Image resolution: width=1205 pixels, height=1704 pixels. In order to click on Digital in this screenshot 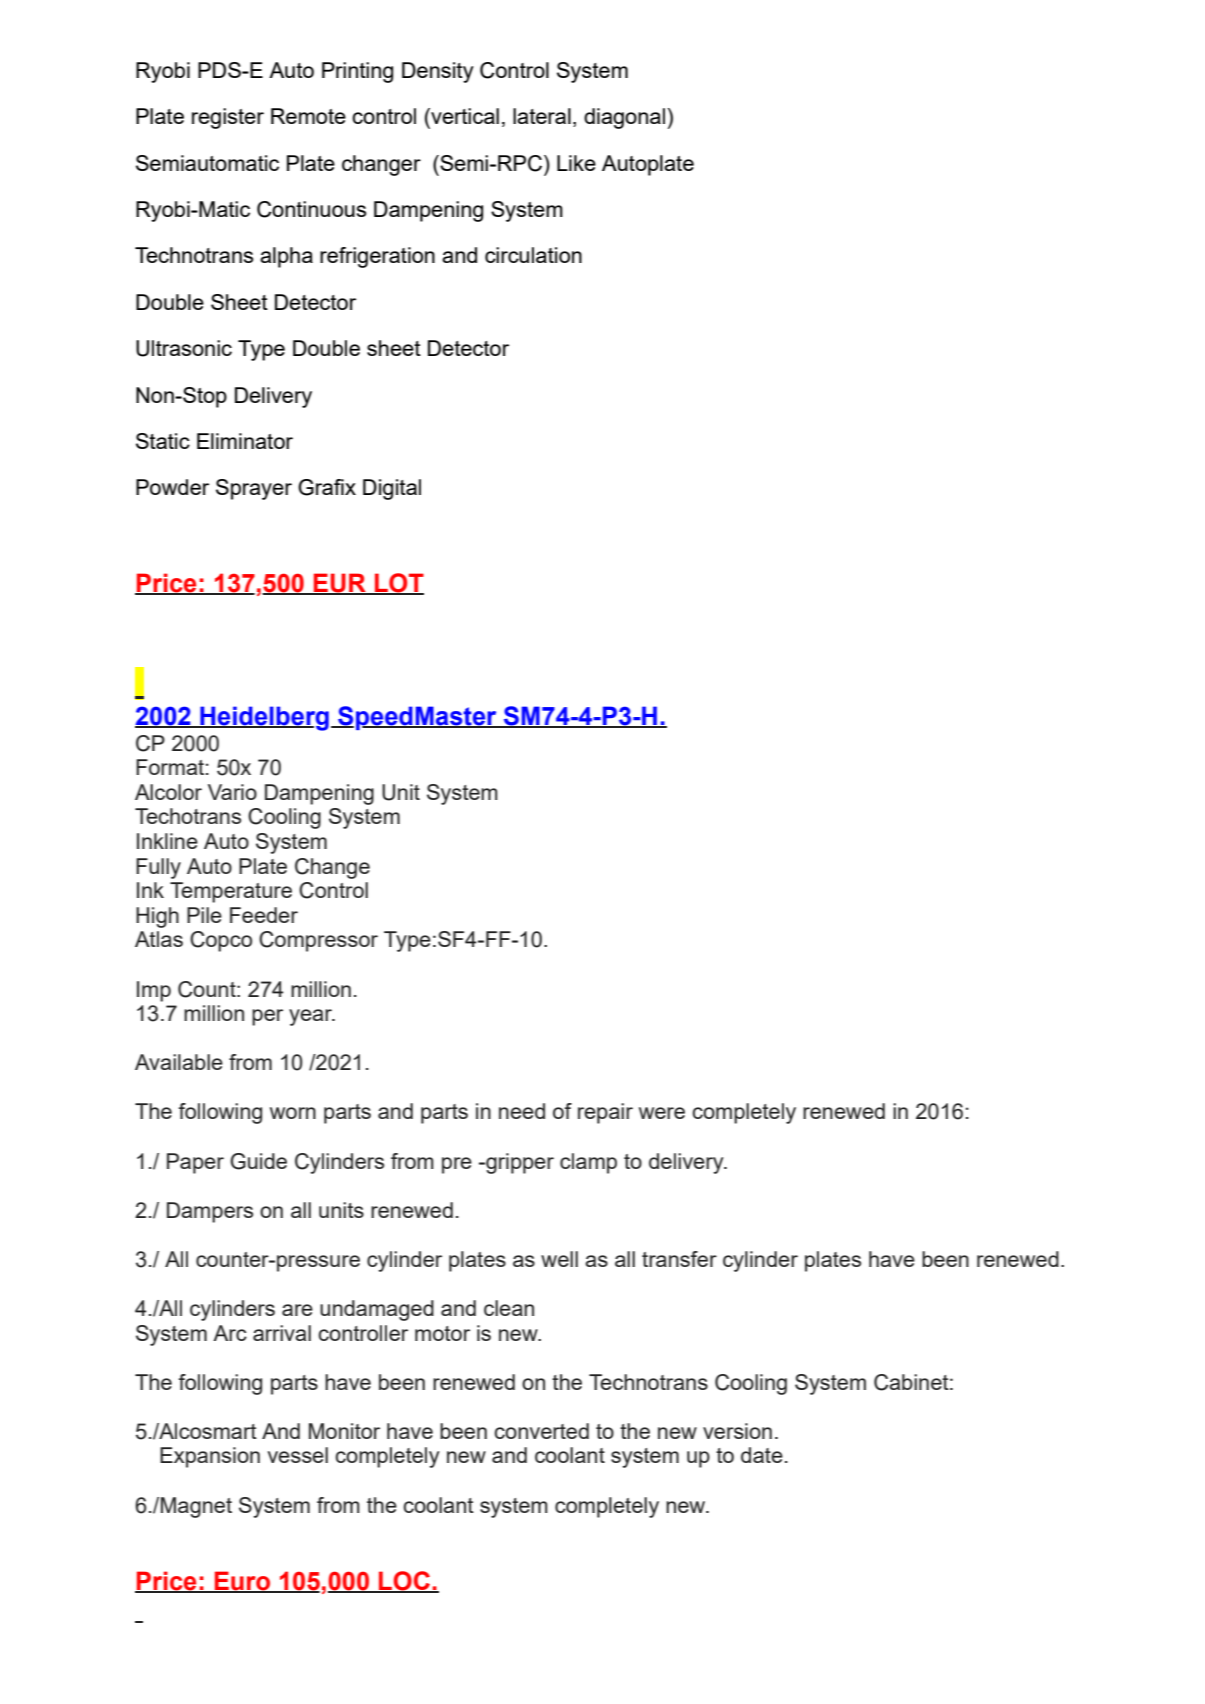, I will do `click(392, 489)`.
